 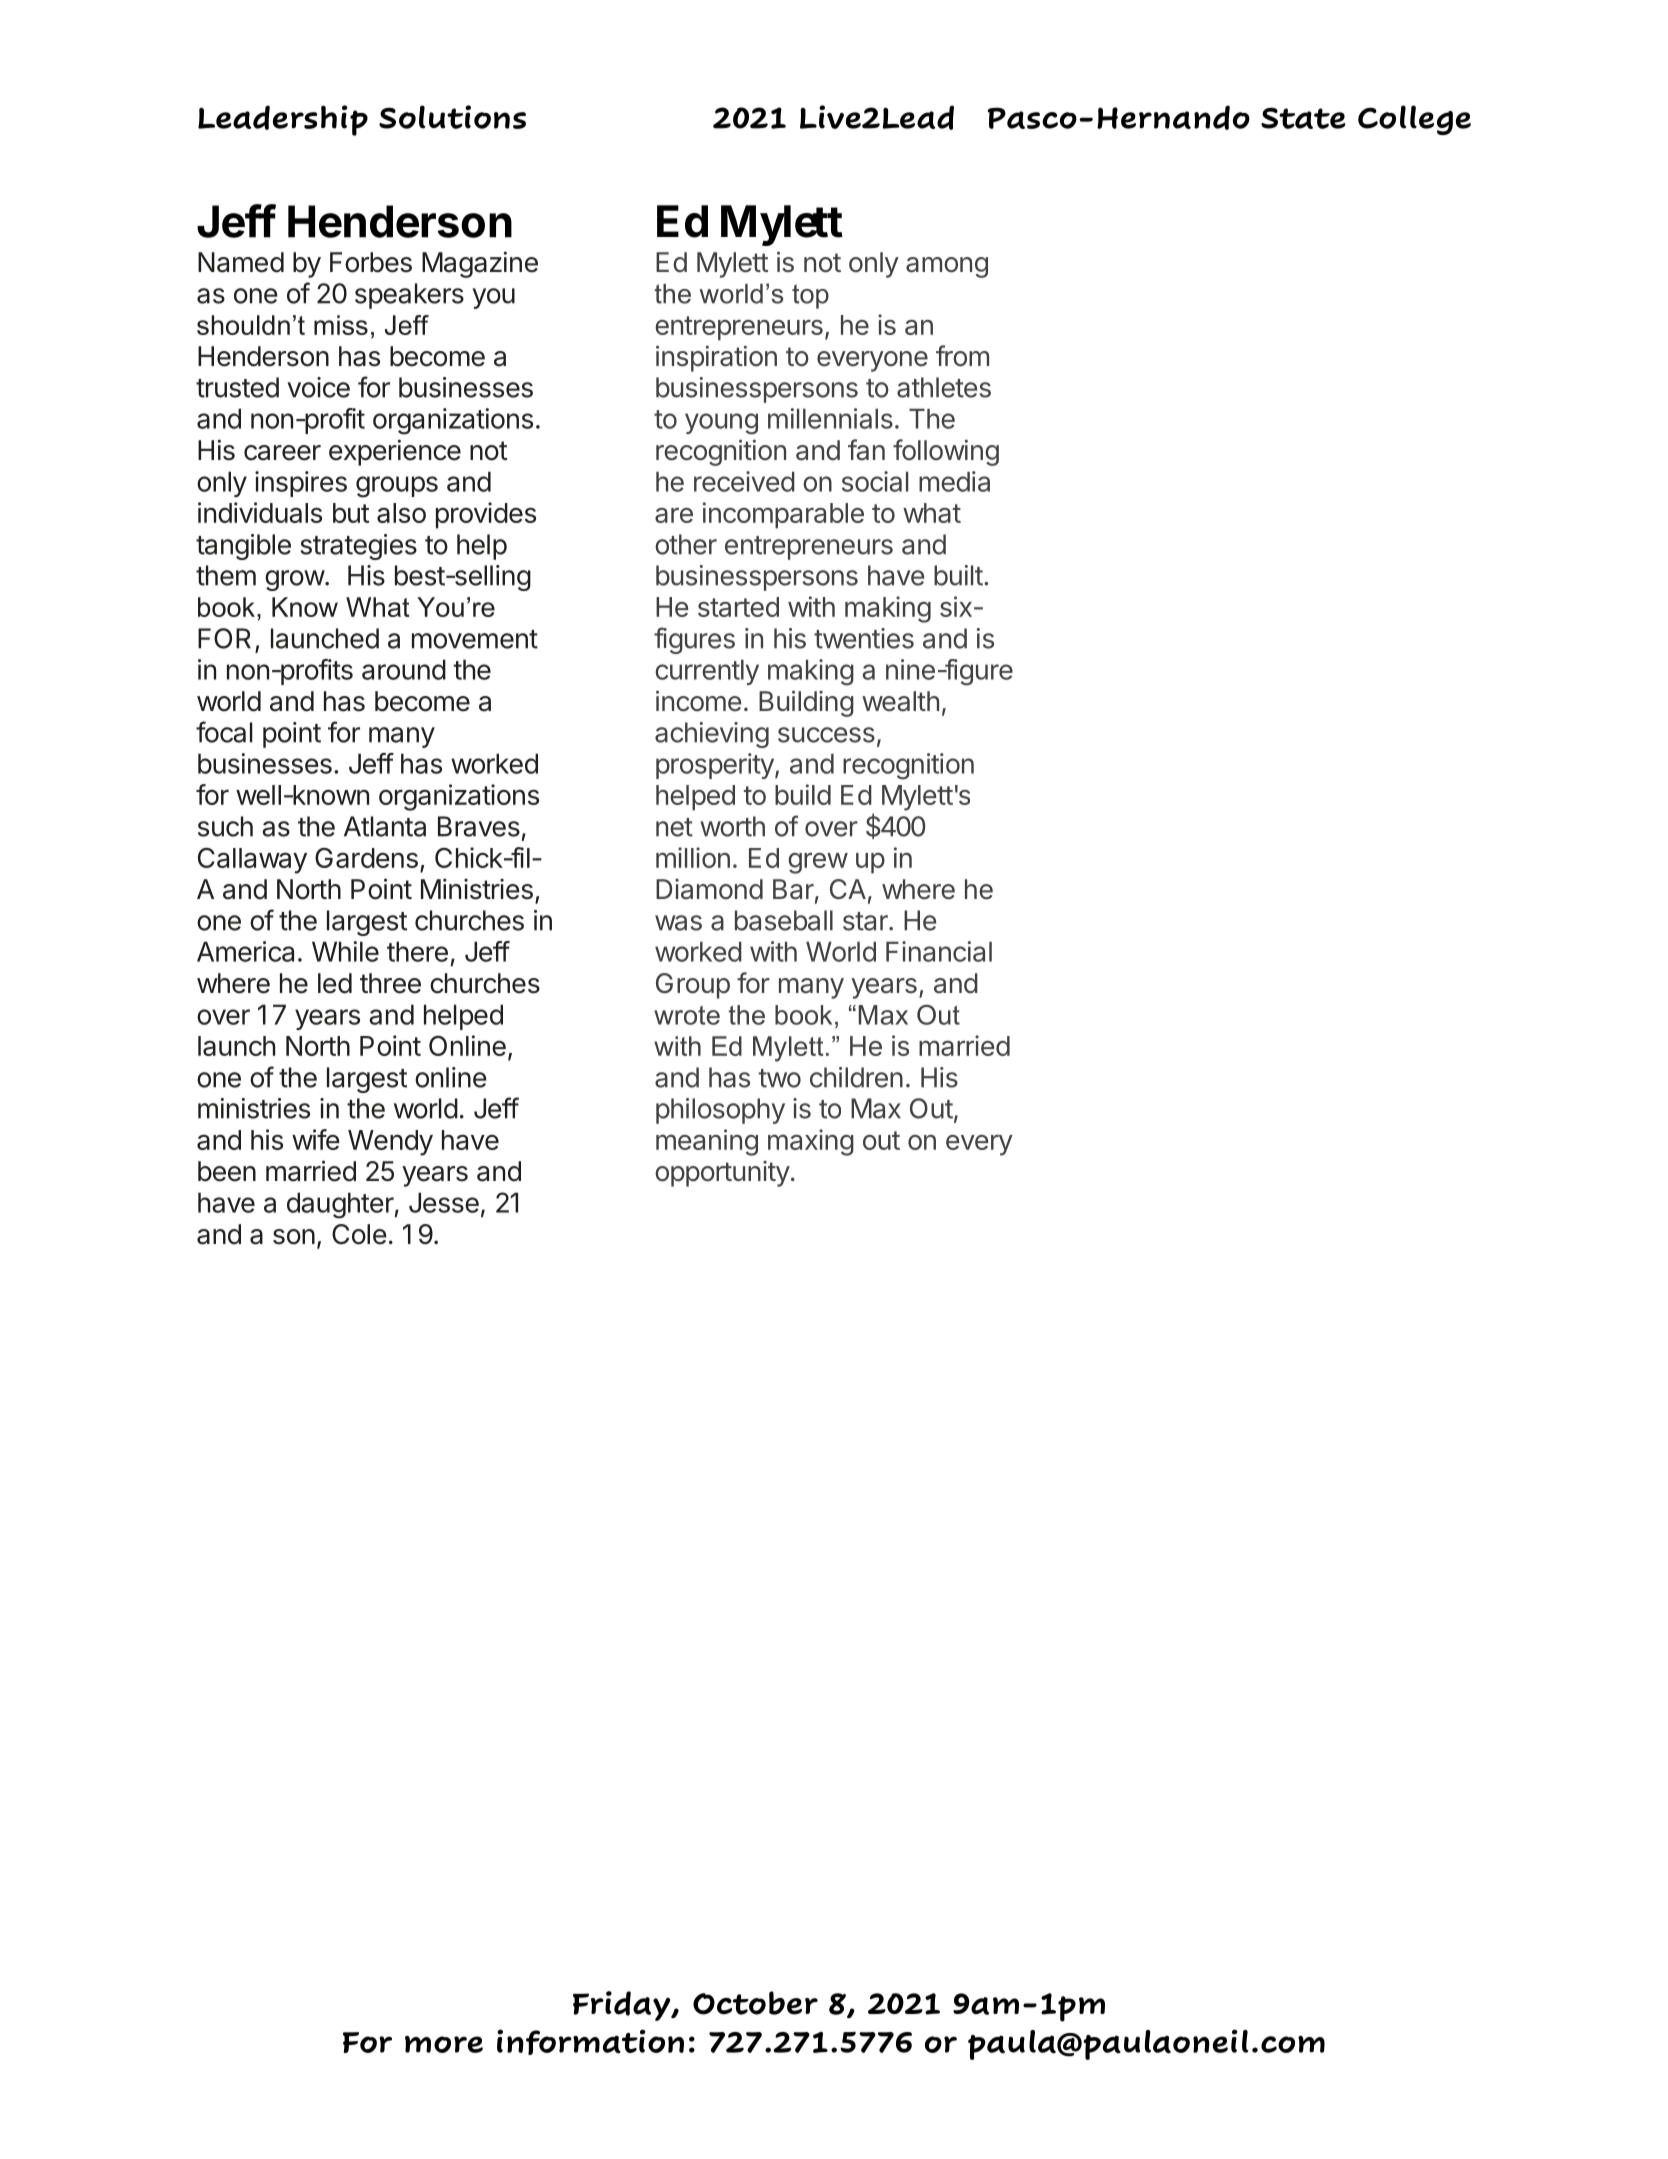 I want to click on State, so click(x=1303, y=118).
